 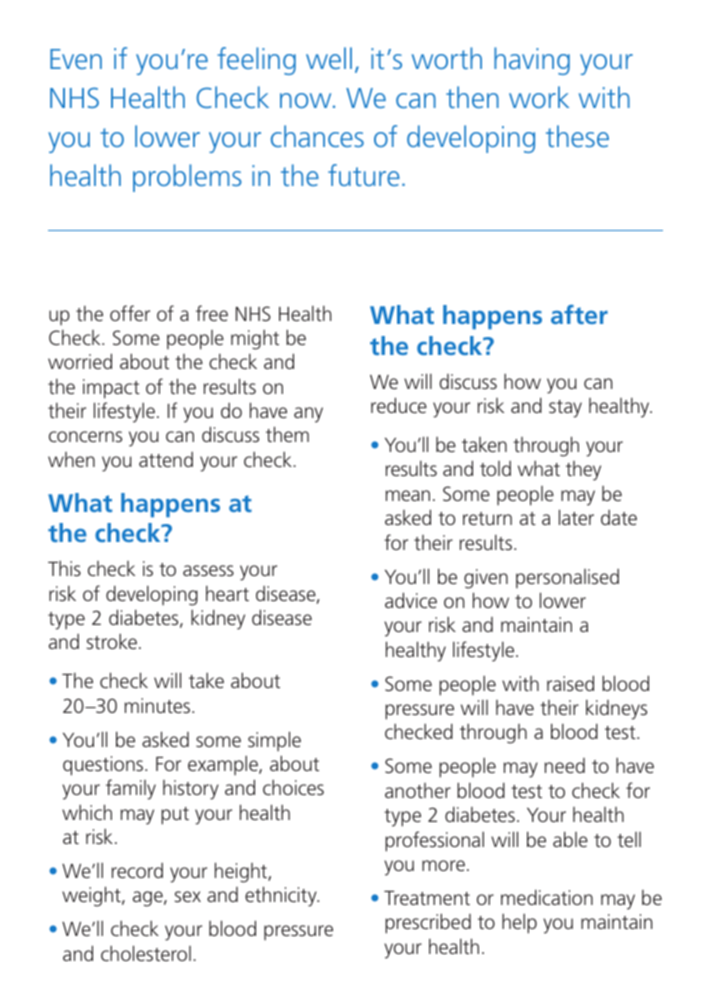 What do you see at coordinates (539, 97) in the image?
I see `work` at bounding box center [539, 97].
